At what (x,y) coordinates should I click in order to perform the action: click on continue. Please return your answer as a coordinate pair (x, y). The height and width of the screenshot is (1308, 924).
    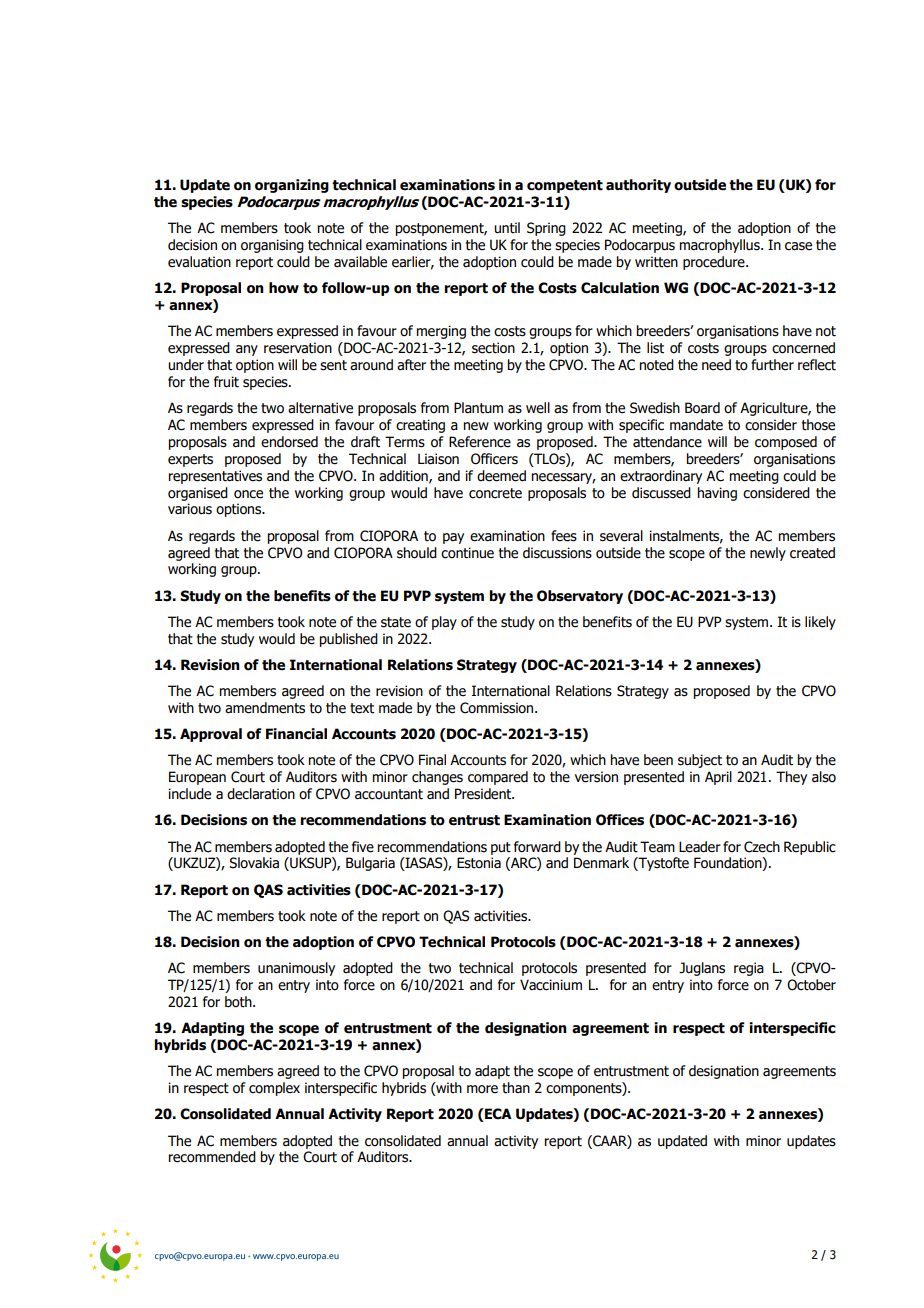
    Looking at the image, I should click on (467, 553).
